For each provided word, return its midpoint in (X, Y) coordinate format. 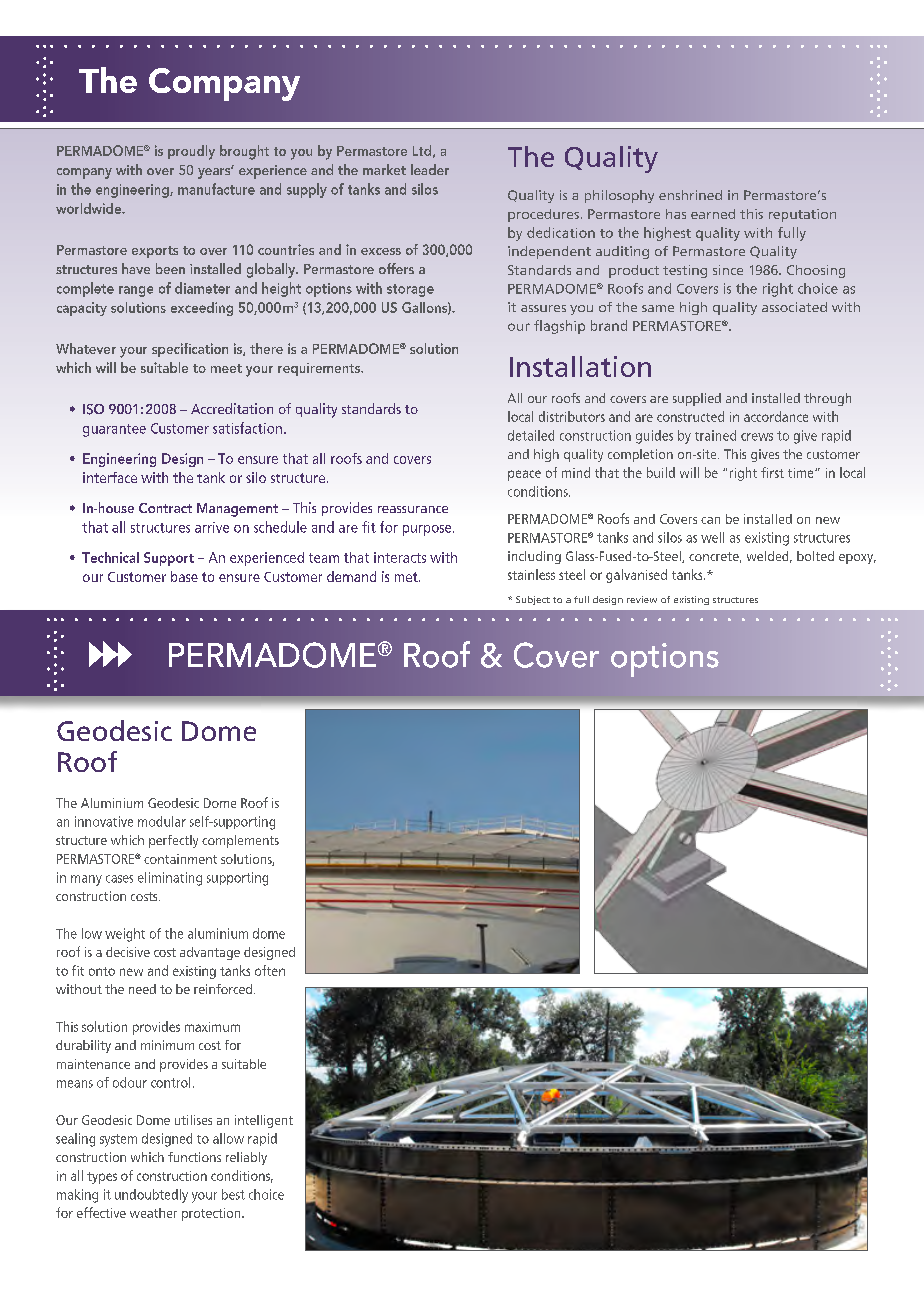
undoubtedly (151, 1196)
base (184, 576)
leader (430, 169)
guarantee (114, 430)
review (642, 599)
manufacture (216, 189)
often (270, 970)
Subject (533, 600)
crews (757, 437)
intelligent (264, 1121)
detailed (531, 435)
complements (240, 841)
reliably (246, 1158)
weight (125, 935)
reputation (802, 215)
